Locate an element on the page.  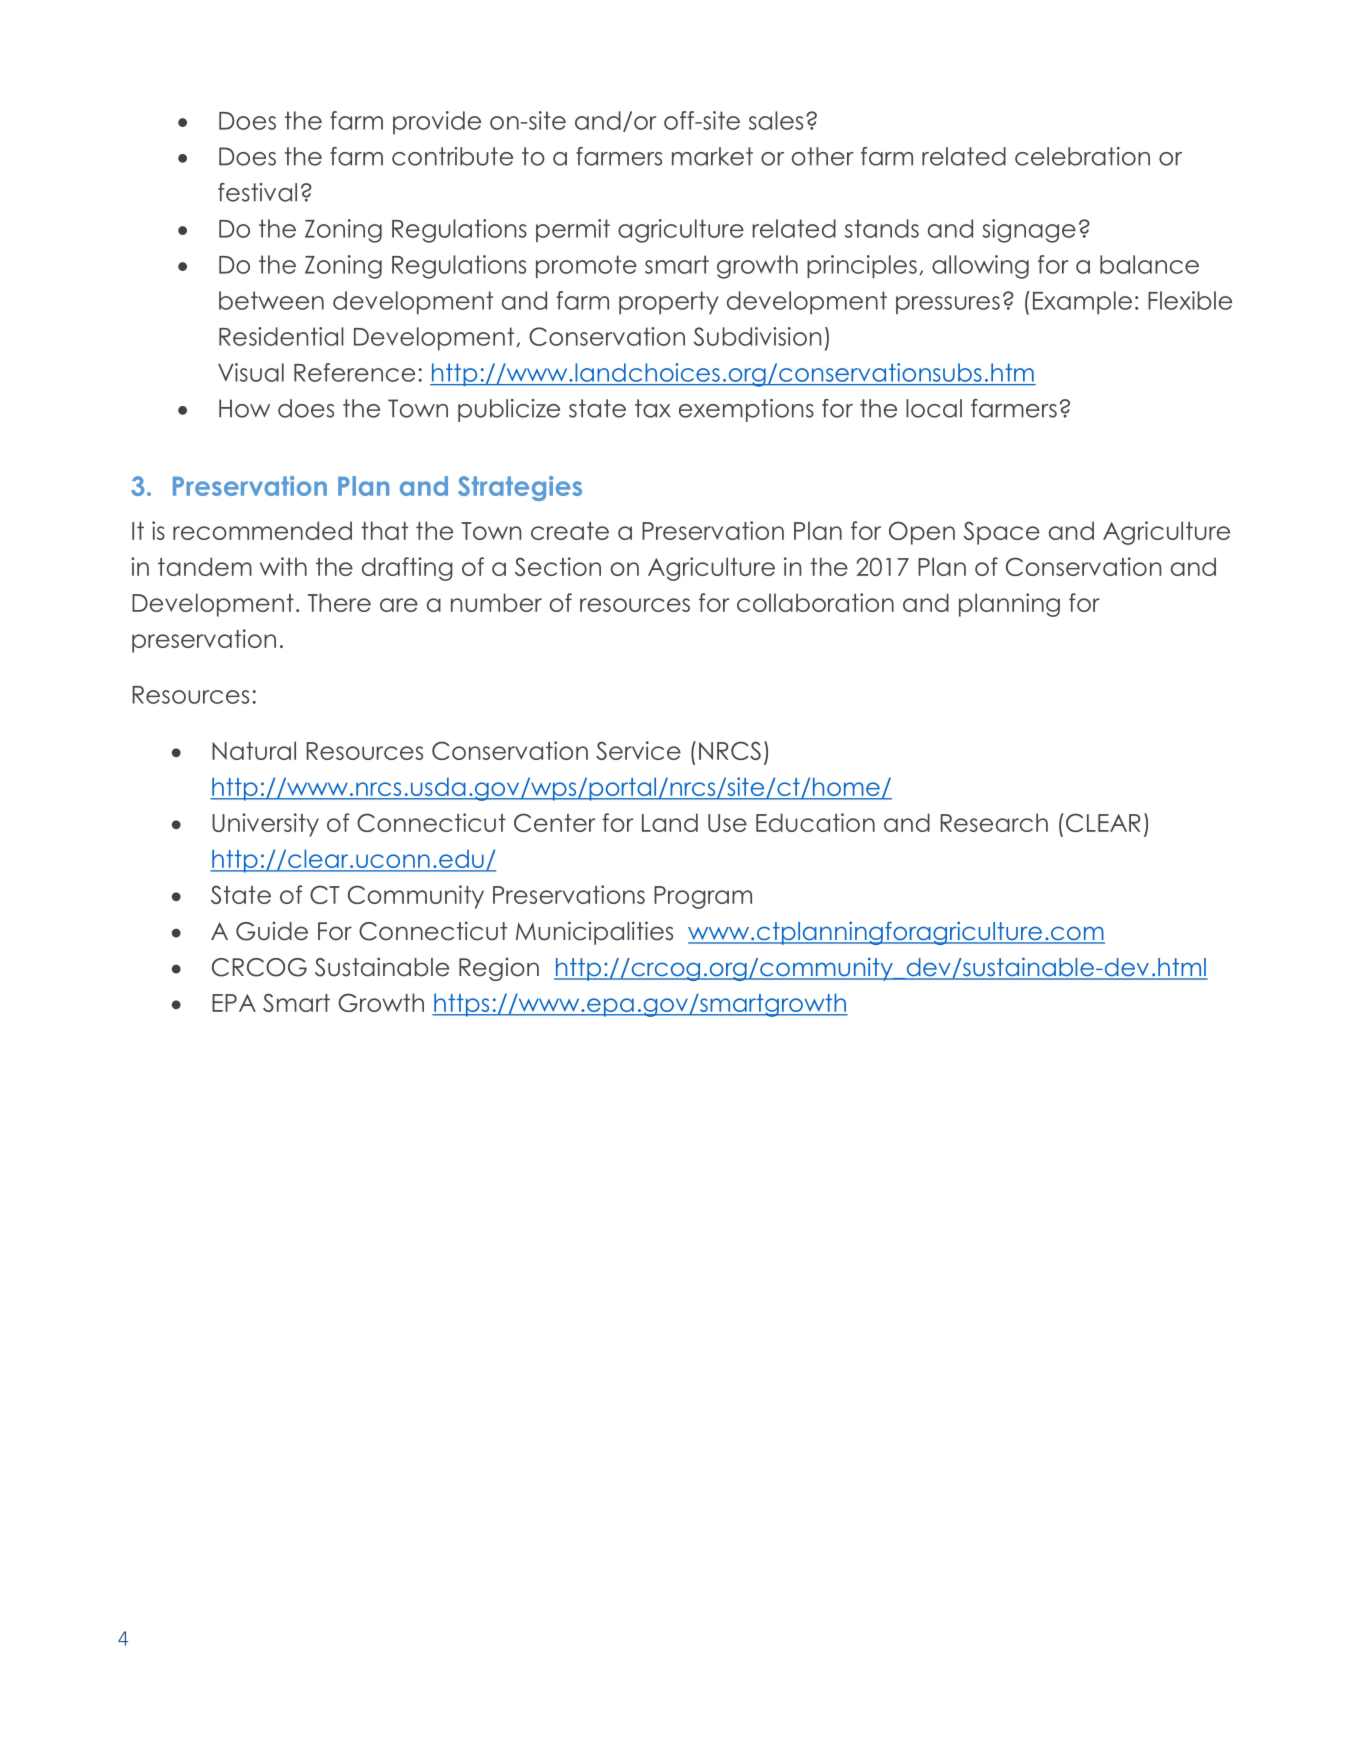
Subdivision is located at coordinates (757, 336).
